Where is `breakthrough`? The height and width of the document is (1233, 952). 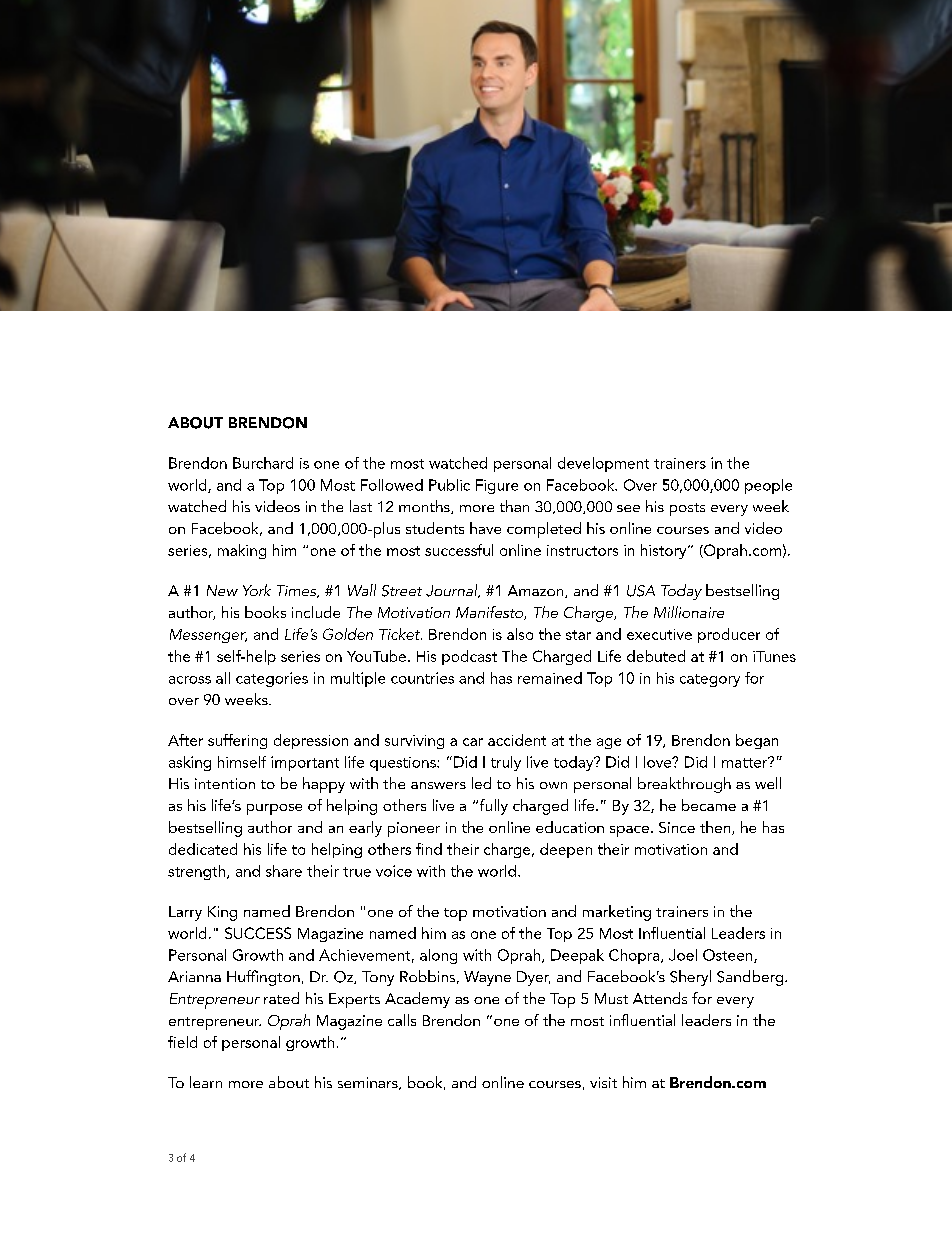 breakthrough is located at coordinates (684, 785).
